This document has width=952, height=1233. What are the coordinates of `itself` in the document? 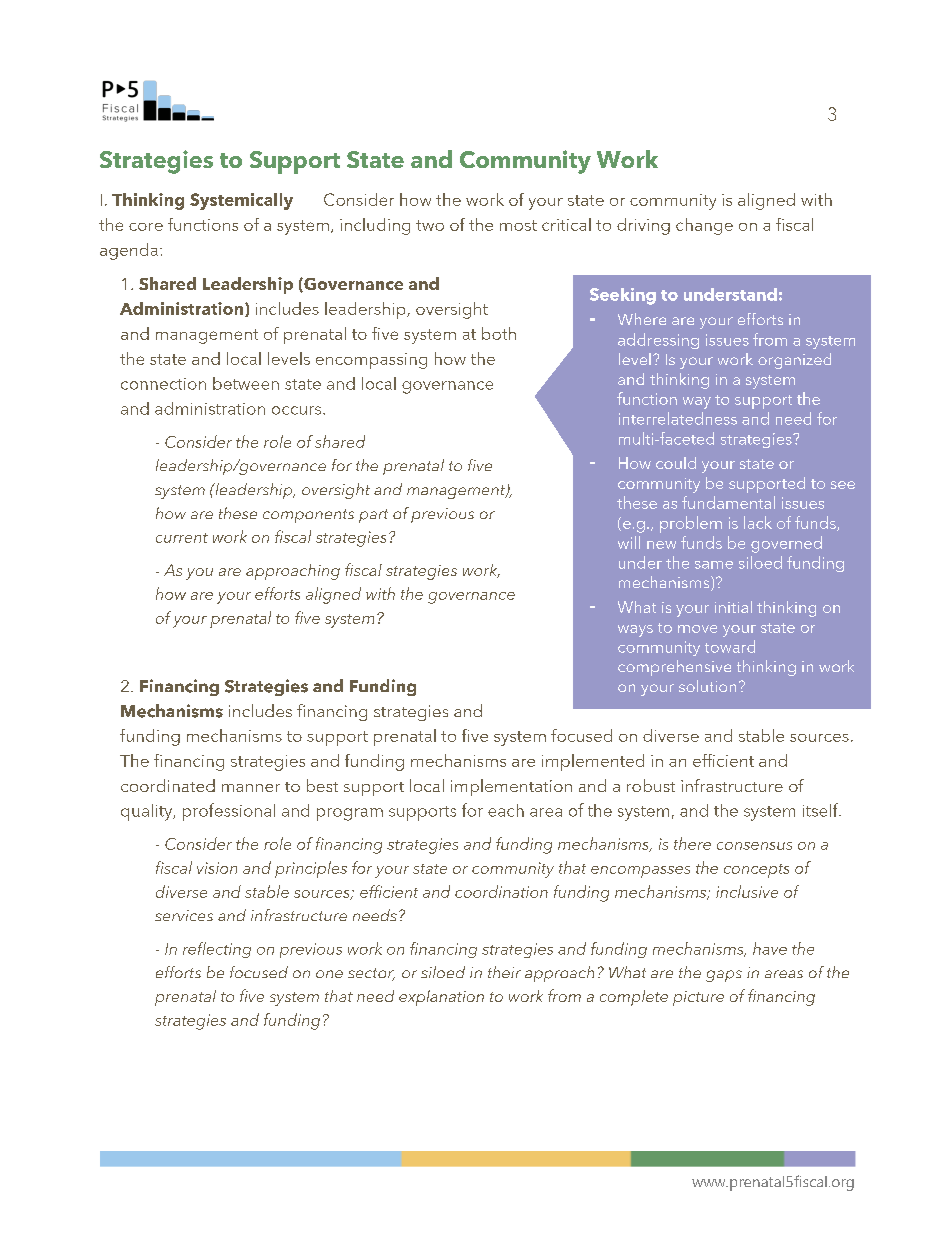 It's located at (822, 810).
